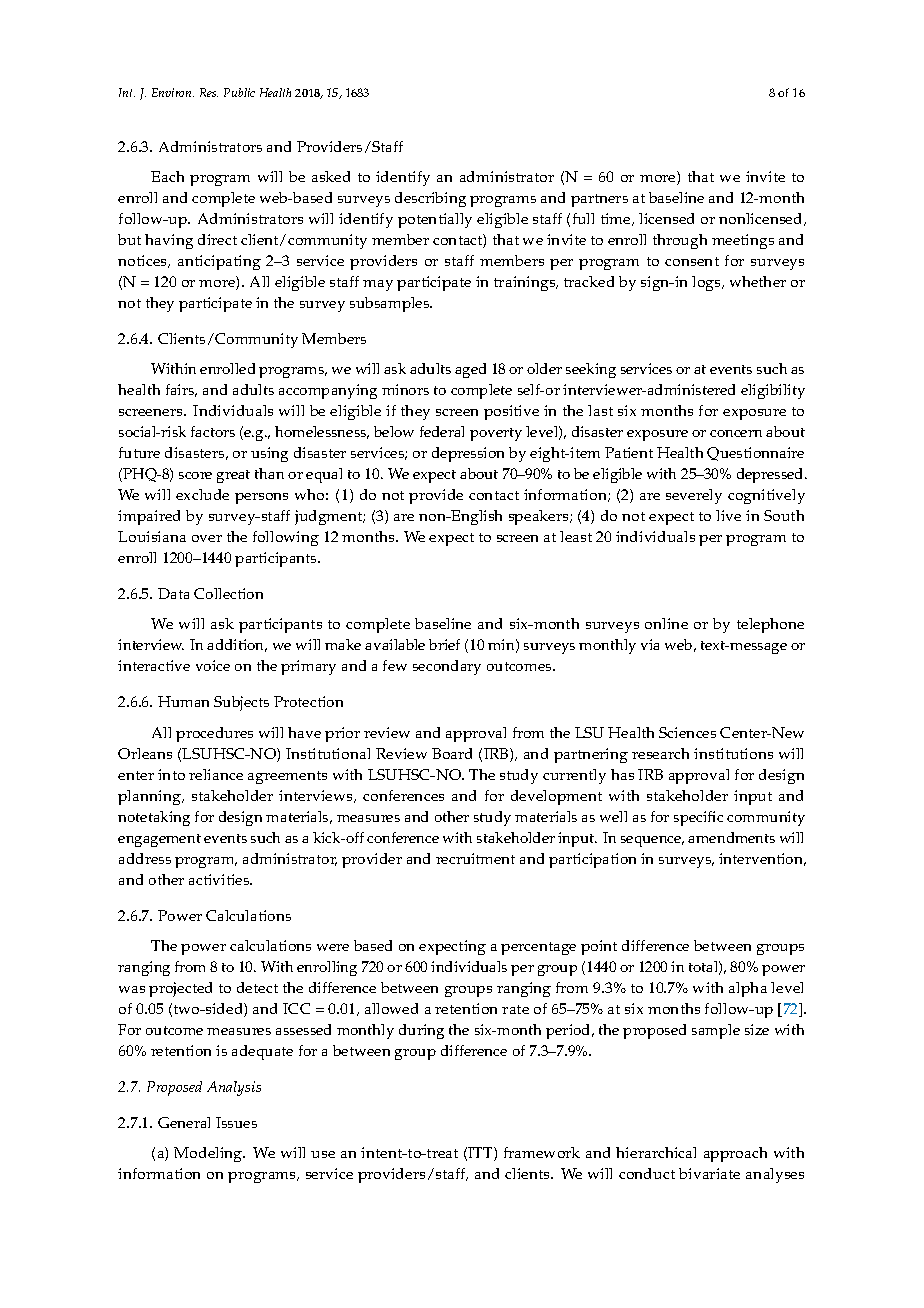 Image resolution: width=924 pixels, height=1308 pixels. I want to click on recruitment, so click(475, 858).
